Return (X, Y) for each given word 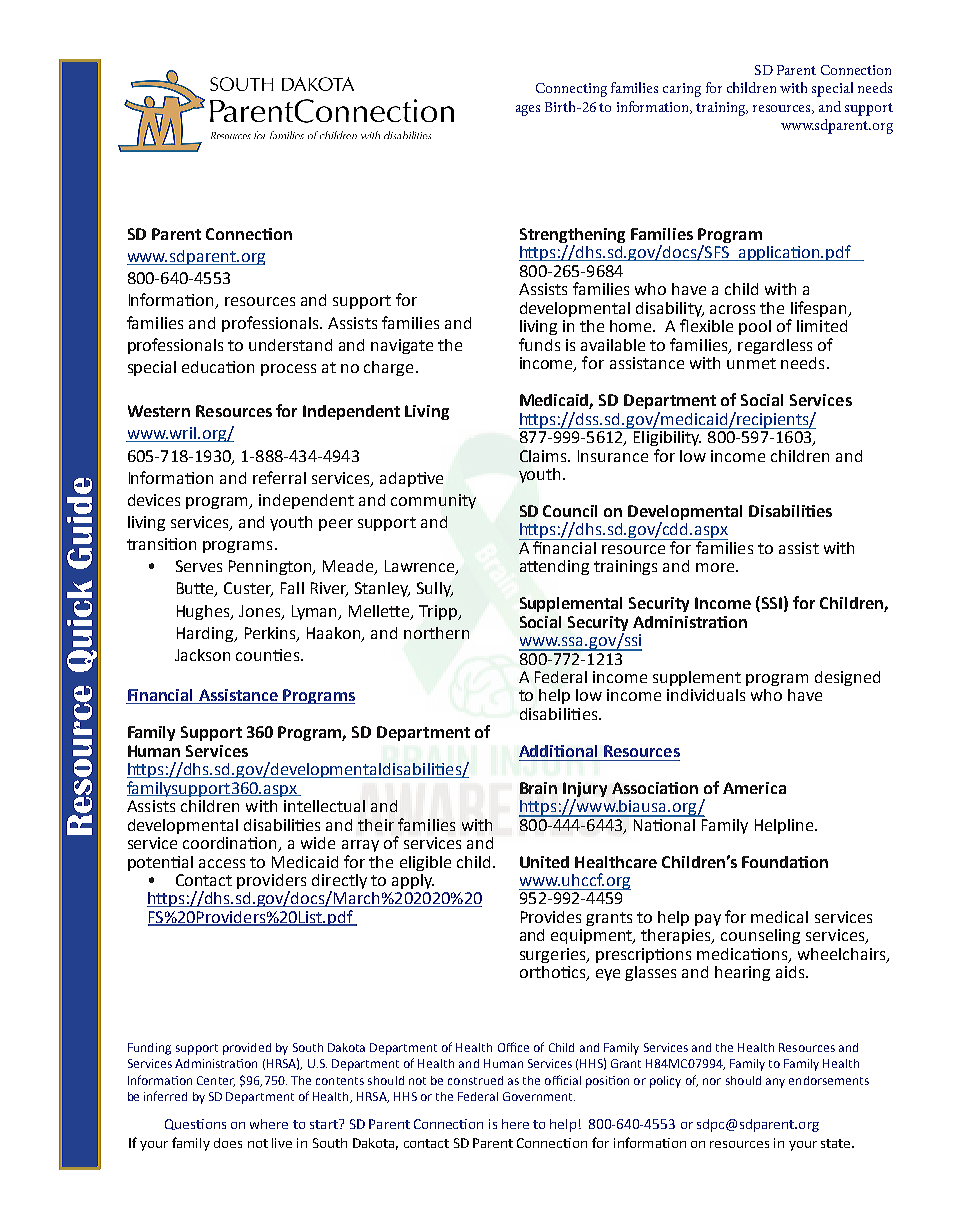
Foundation (785, 862)
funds (539, 344)
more (716, 567)
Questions (195, 1124)
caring (682, 90)
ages (528, 110)
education (218, 367)
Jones (261, 612)
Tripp (439, 612)
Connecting (571, 90)
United (544, 862)
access (222, 863)
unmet (751, 363)
